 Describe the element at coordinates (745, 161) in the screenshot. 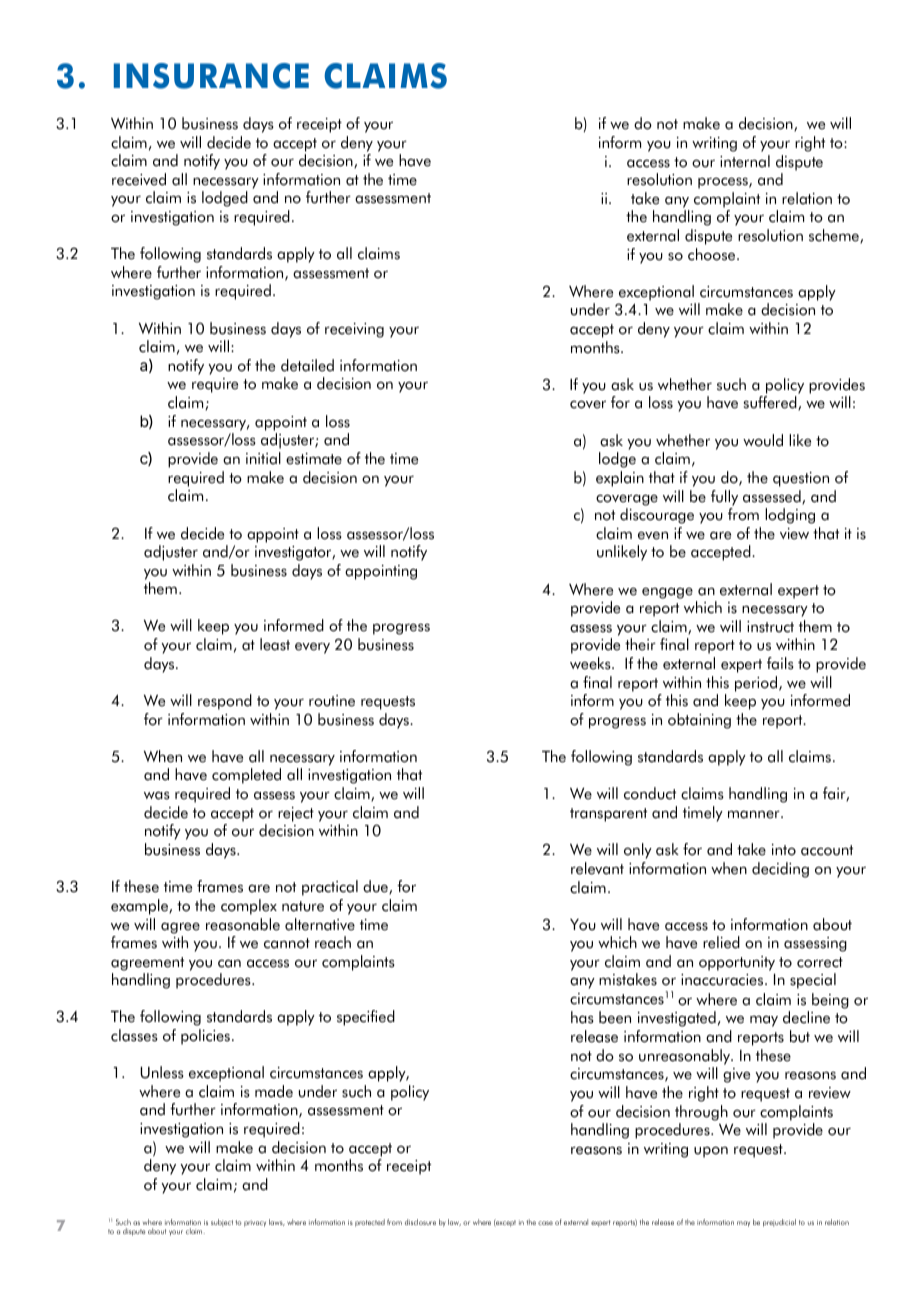

I see `internal` at that location.
